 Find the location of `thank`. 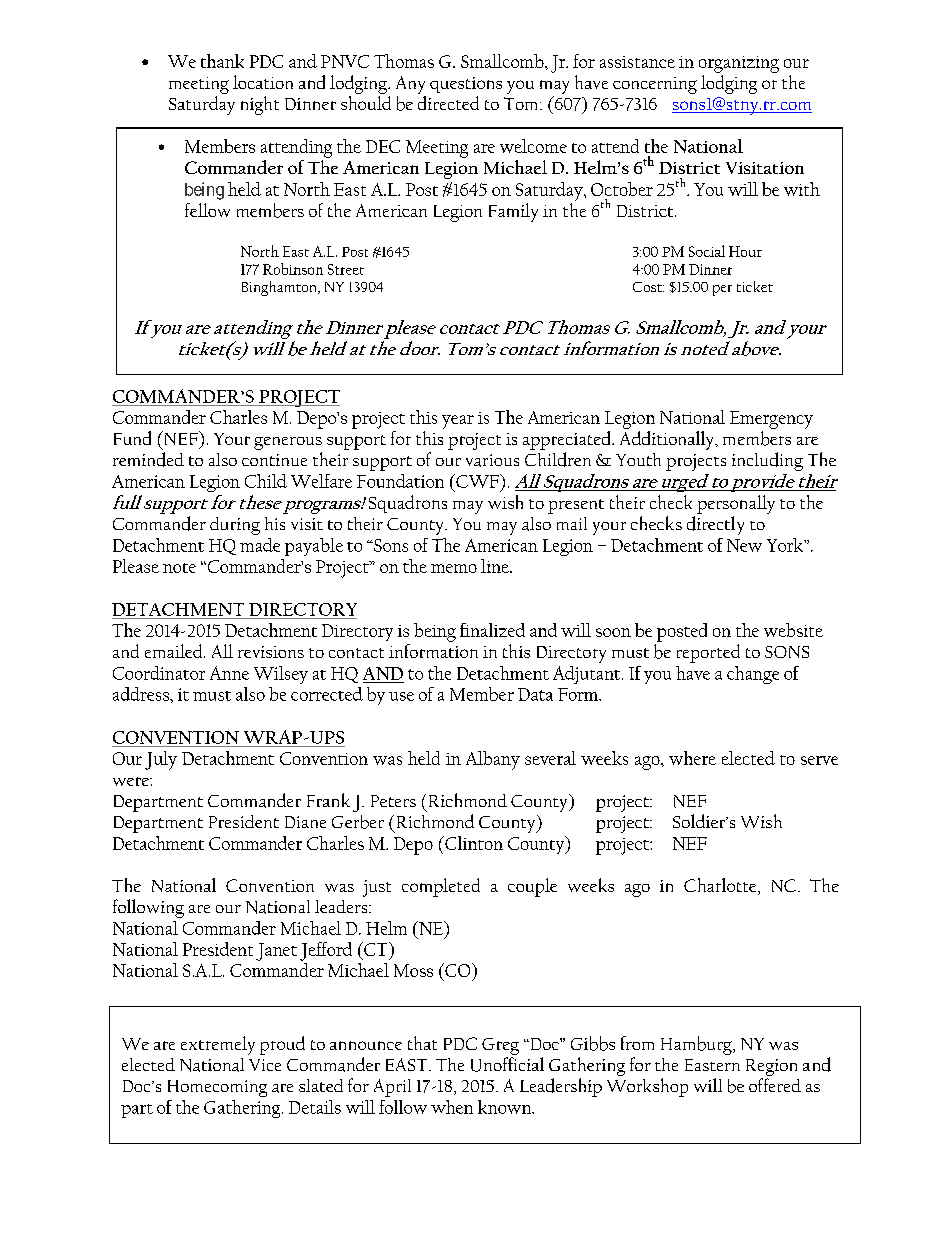

thank is located at coordinates (222, 61).
